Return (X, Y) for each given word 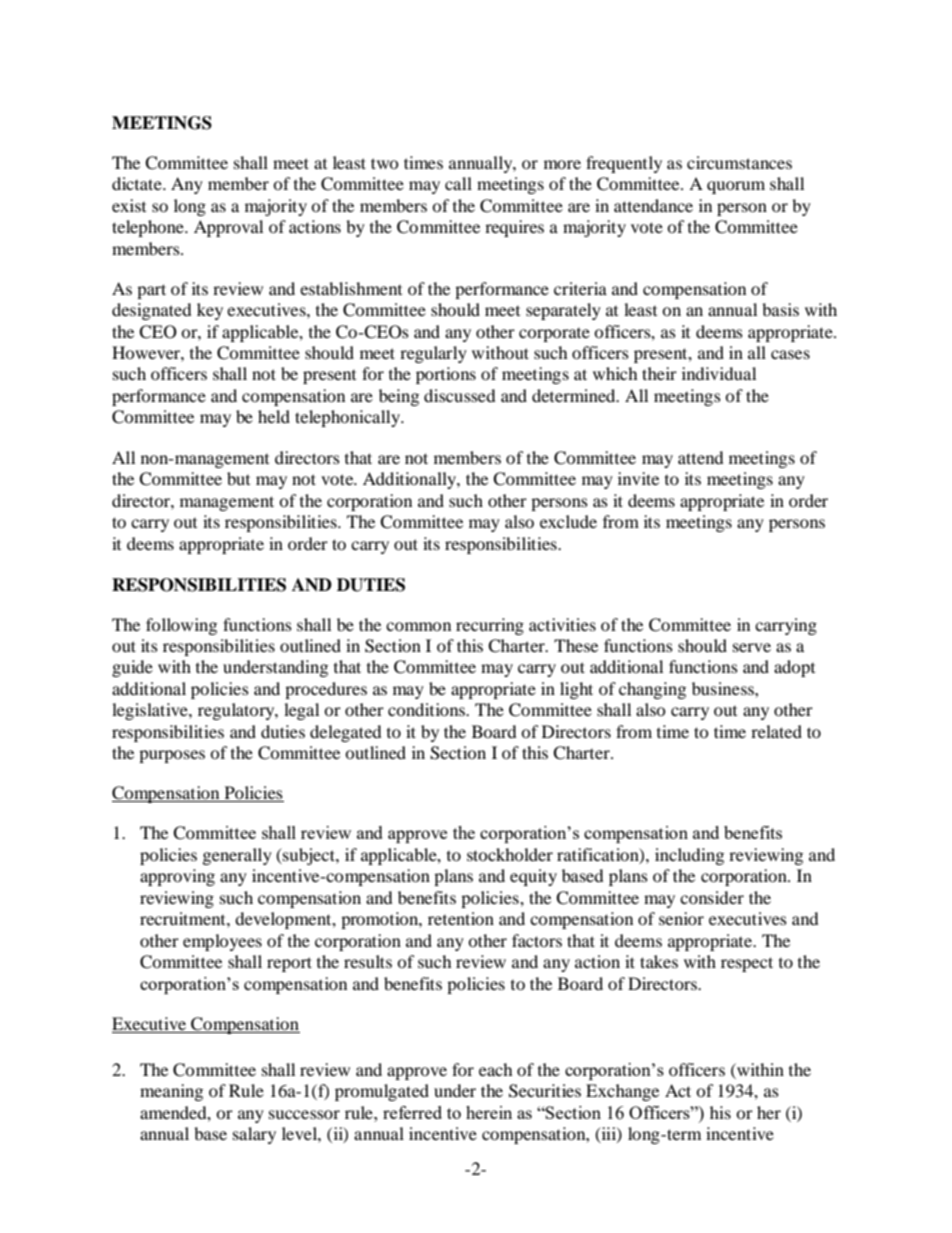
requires (514, 228)
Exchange (622, 1092)
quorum (736, 187)
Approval (228, 228)
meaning (171, 1092)
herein (489, 1112)
